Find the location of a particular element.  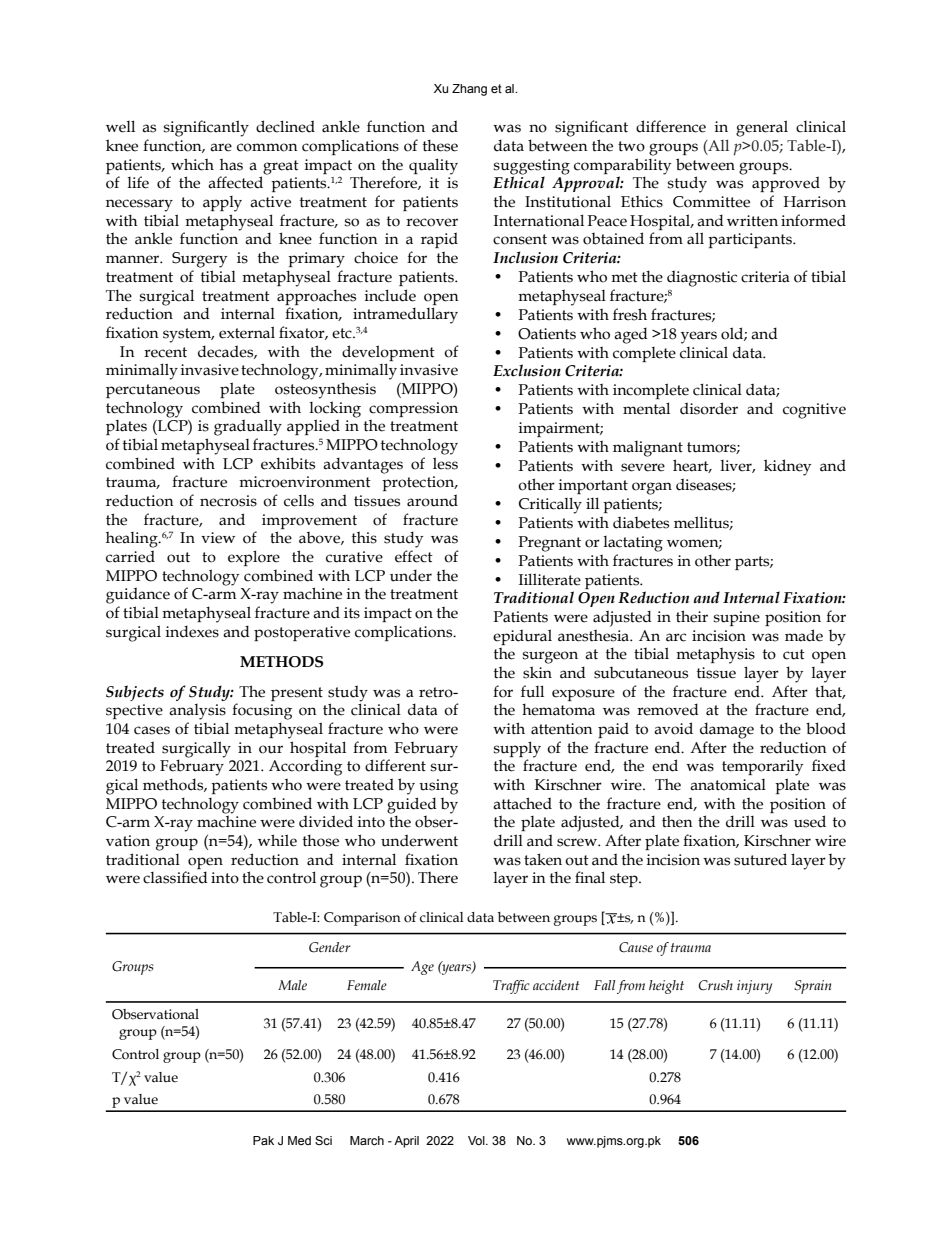

are is located at coordinates (221, 147).
